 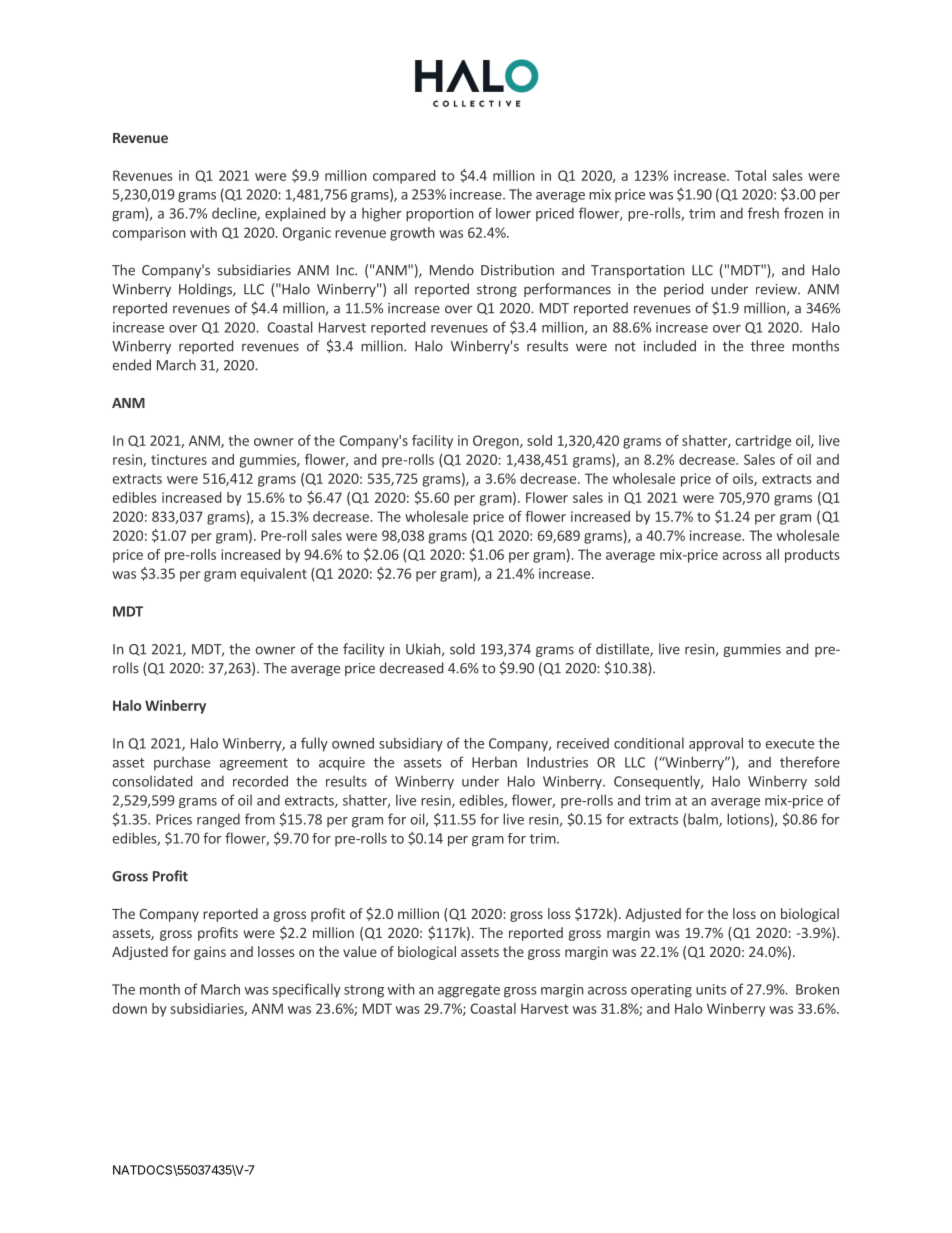 I want to click on ended, so click(x=132, y=365).
